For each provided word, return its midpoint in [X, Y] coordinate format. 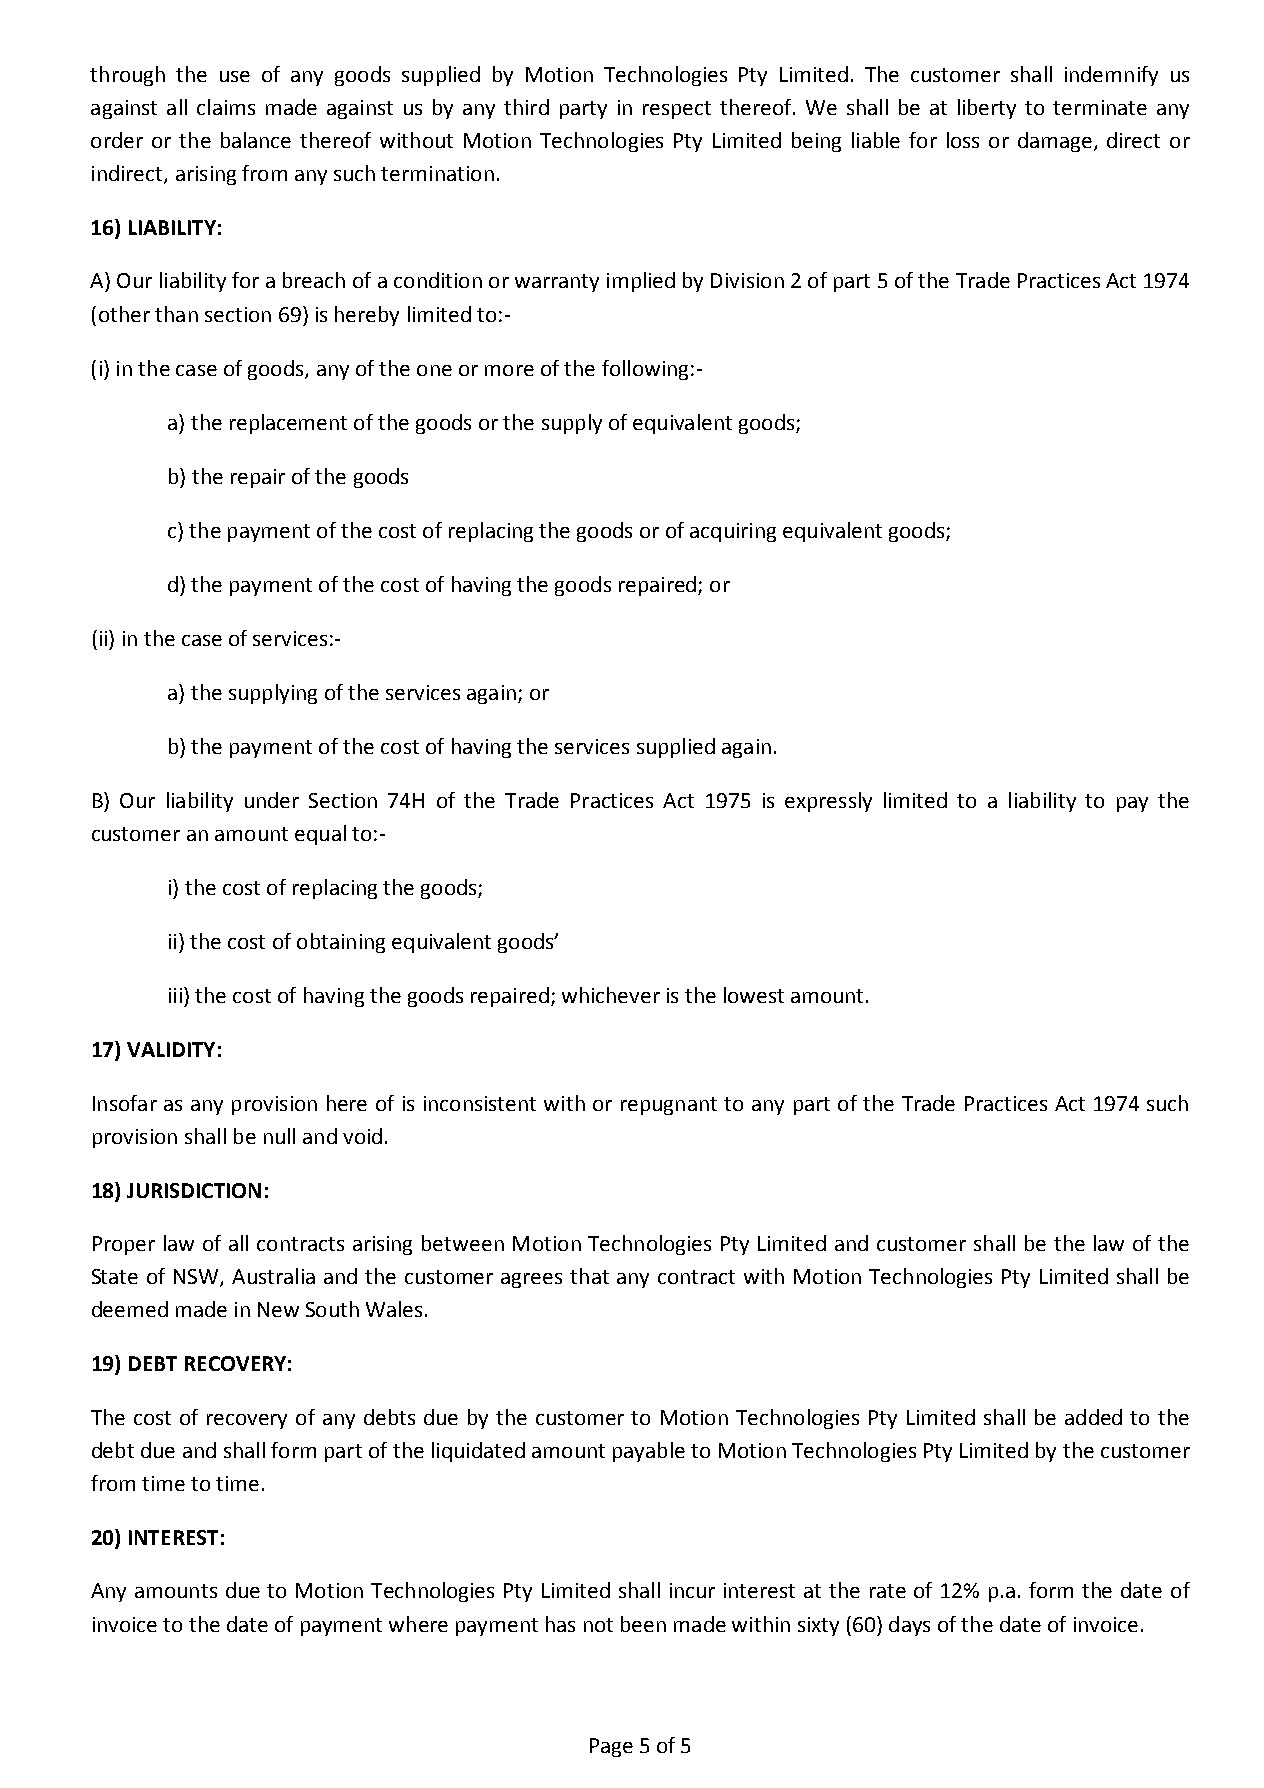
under [272, 800]
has [560, 1624]
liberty [987, 109]
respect [677, 110]
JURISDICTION [194, 1190]
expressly [828, 802]
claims [226, 107]
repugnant [669, 1106]
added [1093, 1417]
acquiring [733, 532]
